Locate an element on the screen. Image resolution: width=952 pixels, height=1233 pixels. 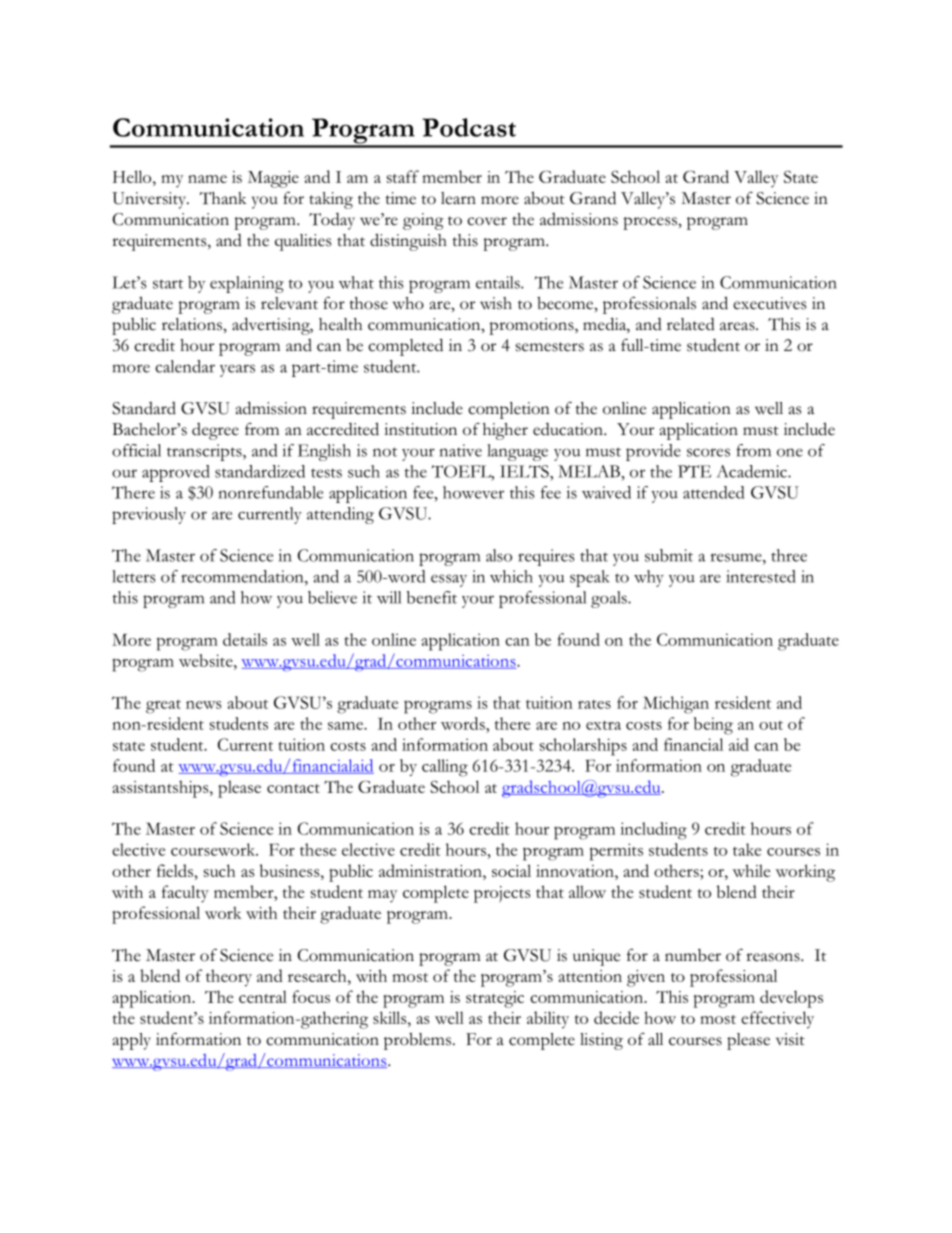
news is located at coordinates (204, 705).
